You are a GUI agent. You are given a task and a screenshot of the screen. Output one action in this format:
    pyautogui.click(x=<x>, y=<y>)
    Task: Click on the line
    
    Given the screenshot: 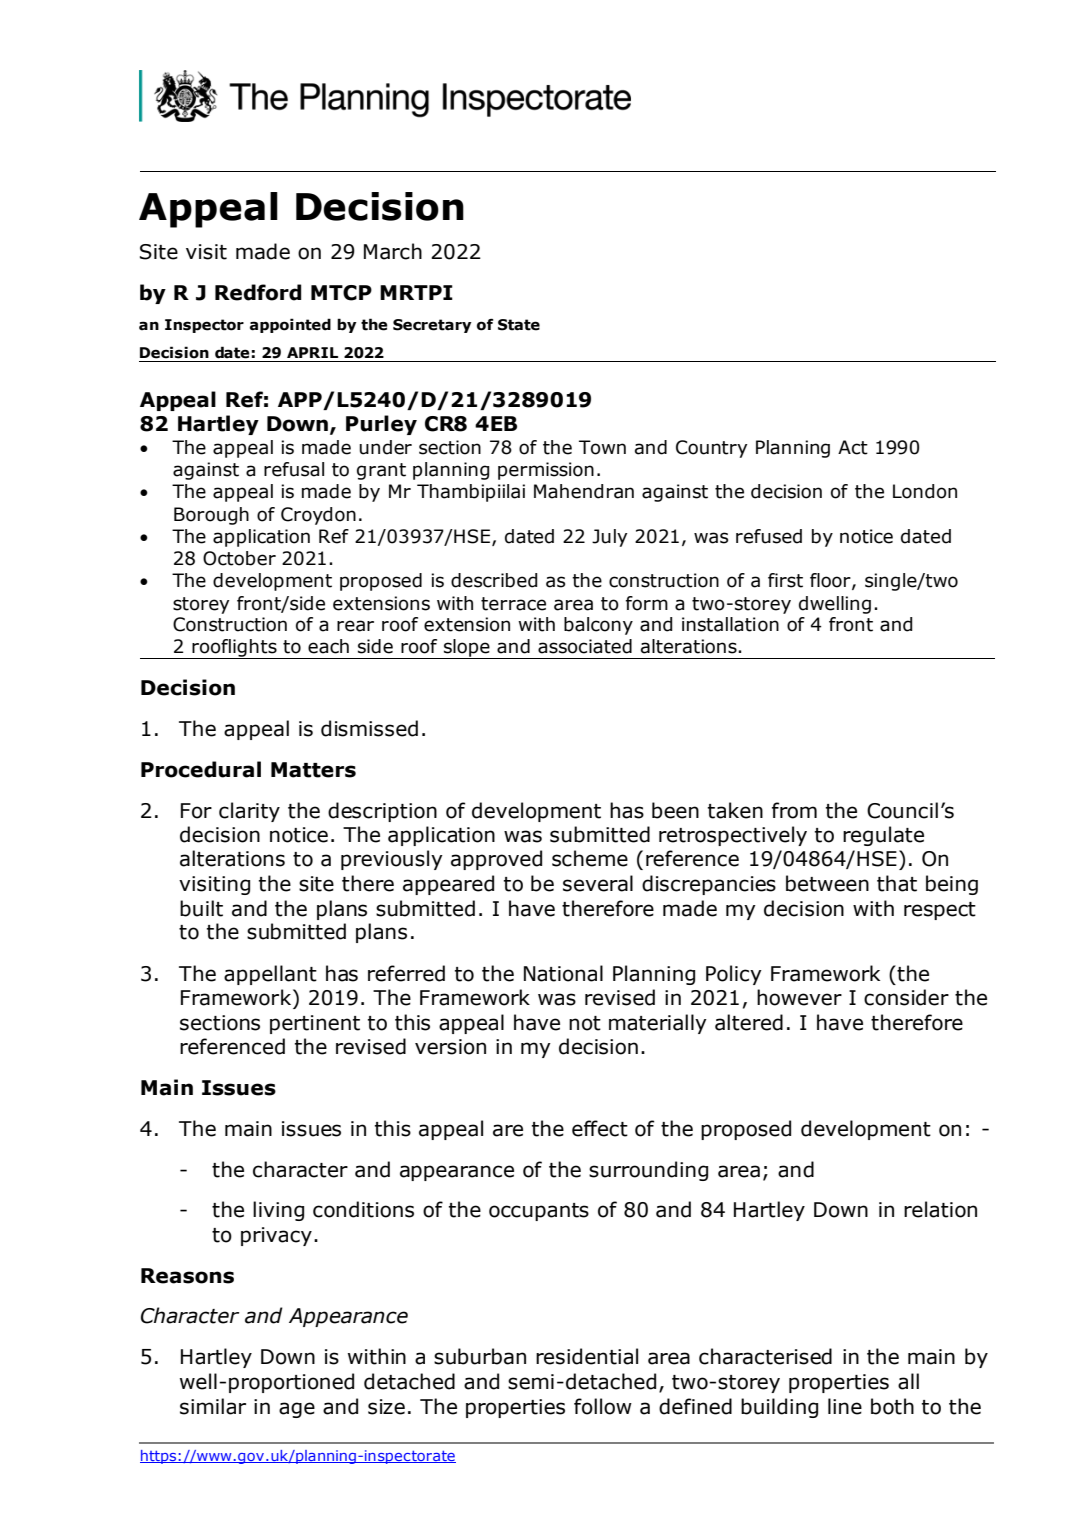 What is the action you would take?
    pyautogui.click(x=845, y=1406)
